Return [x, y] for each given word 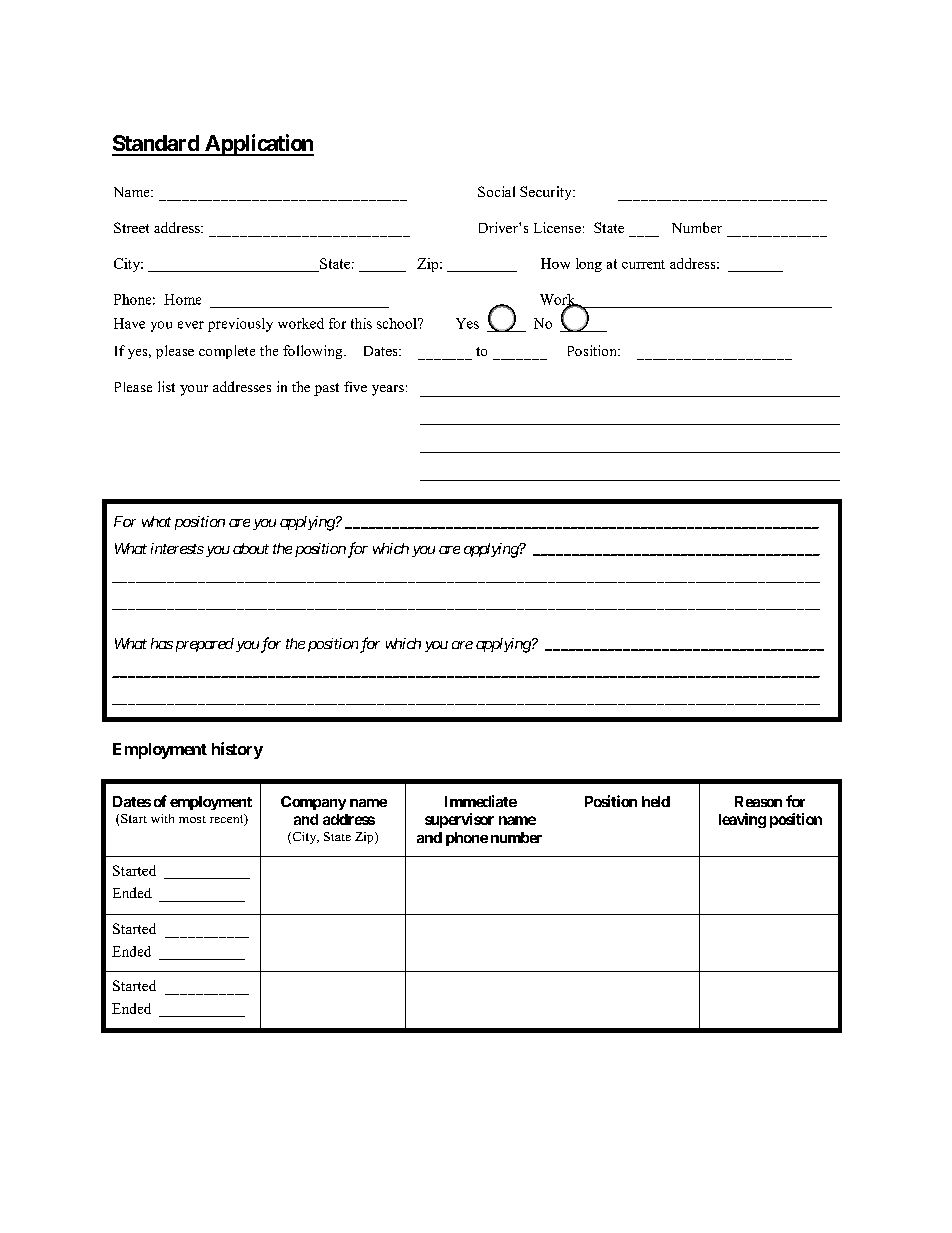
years [388, 390]
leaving [742, 820]
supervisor [459, 820]
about [251, 548]
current [643, 264]
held [656, 801]
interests [177, 548]
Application [258, 145]
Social [496, 191]
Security [547, 193]
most [192, 819]
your [194, 390]
